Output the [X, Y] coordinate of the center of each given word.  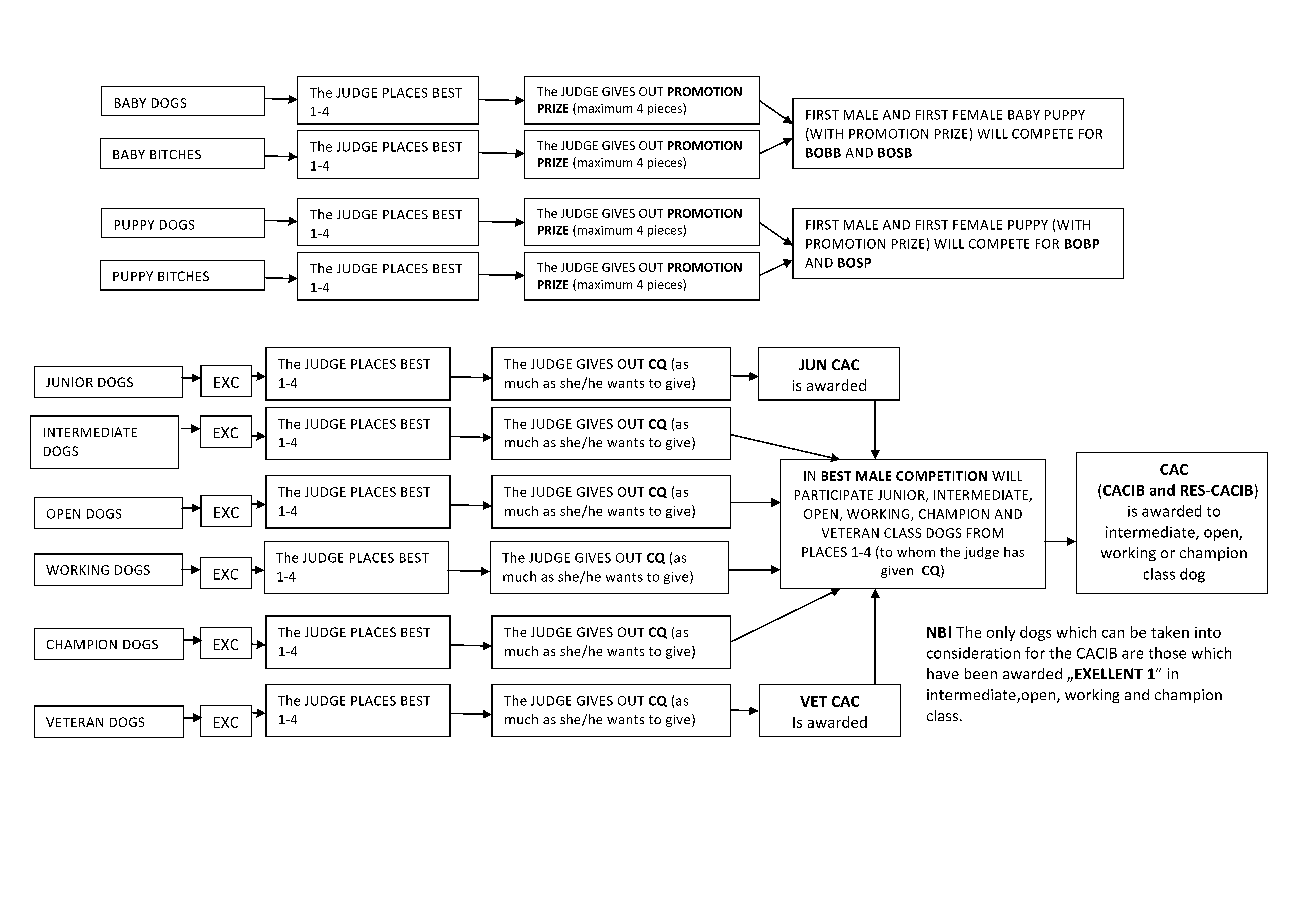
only [1001, 633]
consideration [973, 653]
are [1132, 654]
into [1208, 632]
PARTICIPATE [834, 495]
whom [916, 552]
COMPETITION [941, 476]
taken [1170, 632]
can [1113, 634]
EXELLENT [1109, 673]
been [981, 673]
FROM [985, 533]
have [943, 673]
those [1167, 653]
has [1014, 552]
